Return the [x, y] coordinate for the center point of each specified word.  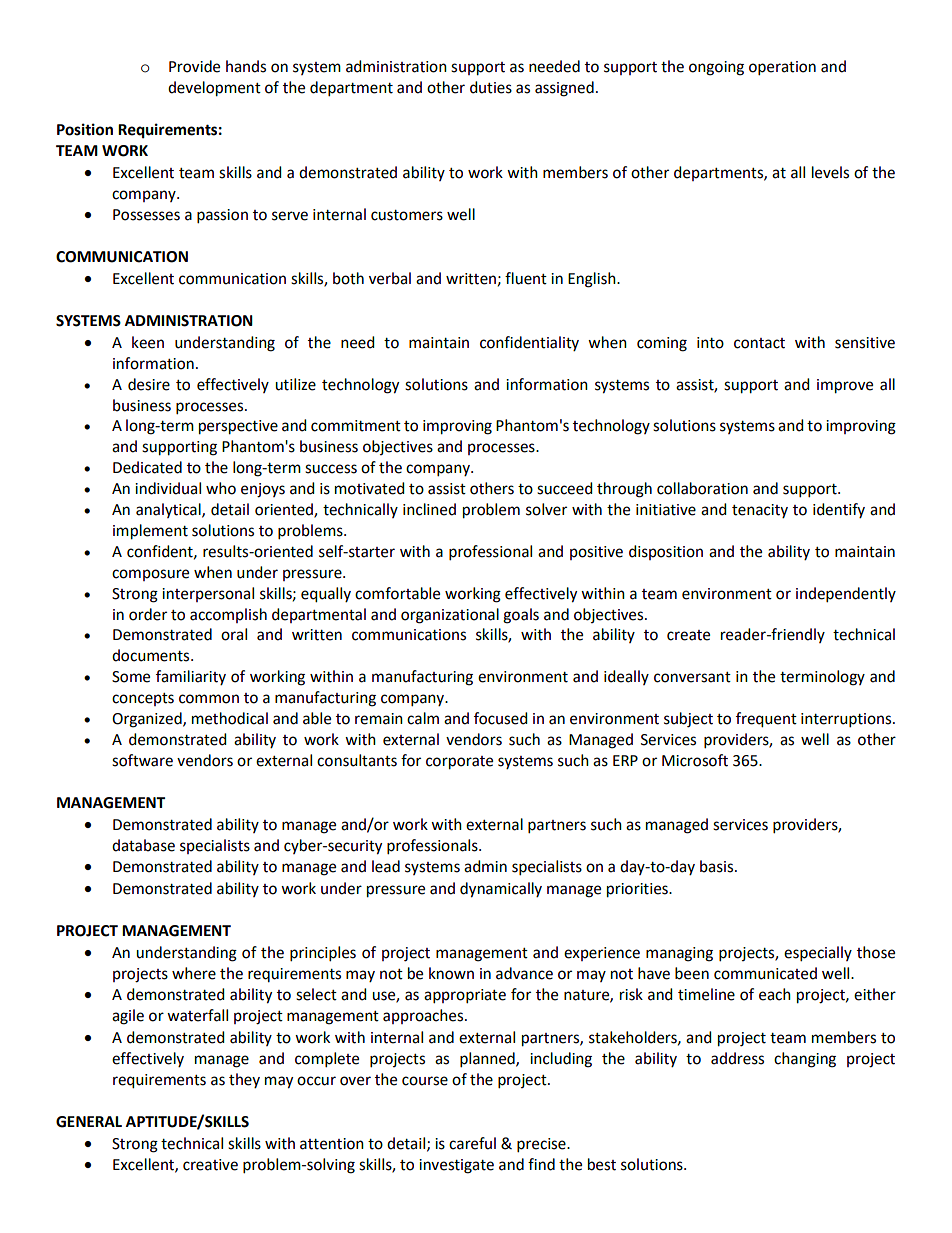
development [214, 89]
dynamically [501, 890]
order [148, 614]
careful [472, 1143]
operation [782, 68]
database [143, 845]
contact [759, 343]
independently [846, 595]
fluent [526, 278]
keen [148, 342]
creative [210, 1165]
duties [491, 87]
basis [718, 866]
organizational [450, 616]
